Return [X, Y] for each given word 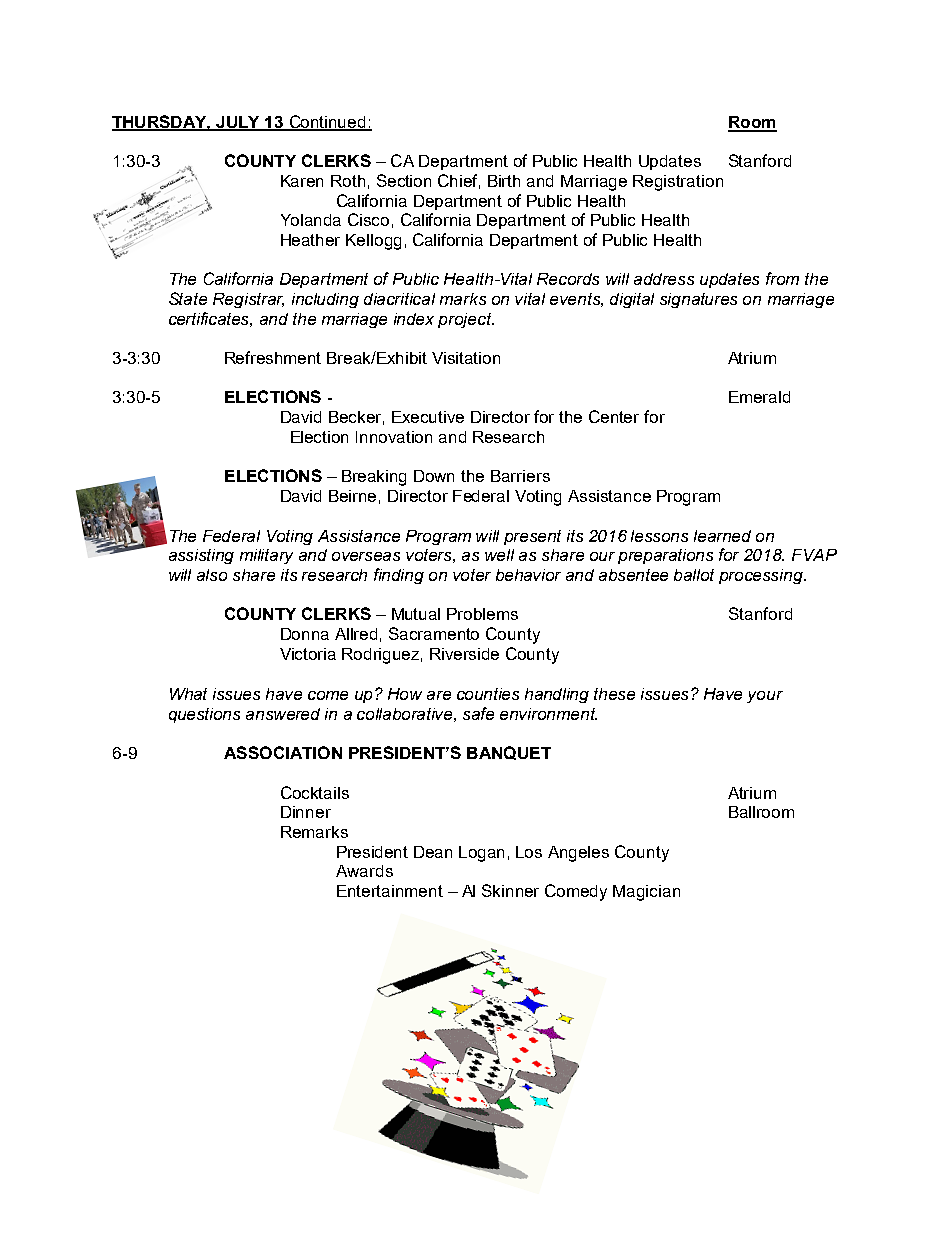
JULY [238, 123]
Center [614, 416]
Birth [504, 181]
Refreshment [273, 357]
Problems [482, 614]
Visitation [466, 358]
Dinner [306, 812]
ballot [694, 575]
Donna [305, 634]
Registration [678, 183]
